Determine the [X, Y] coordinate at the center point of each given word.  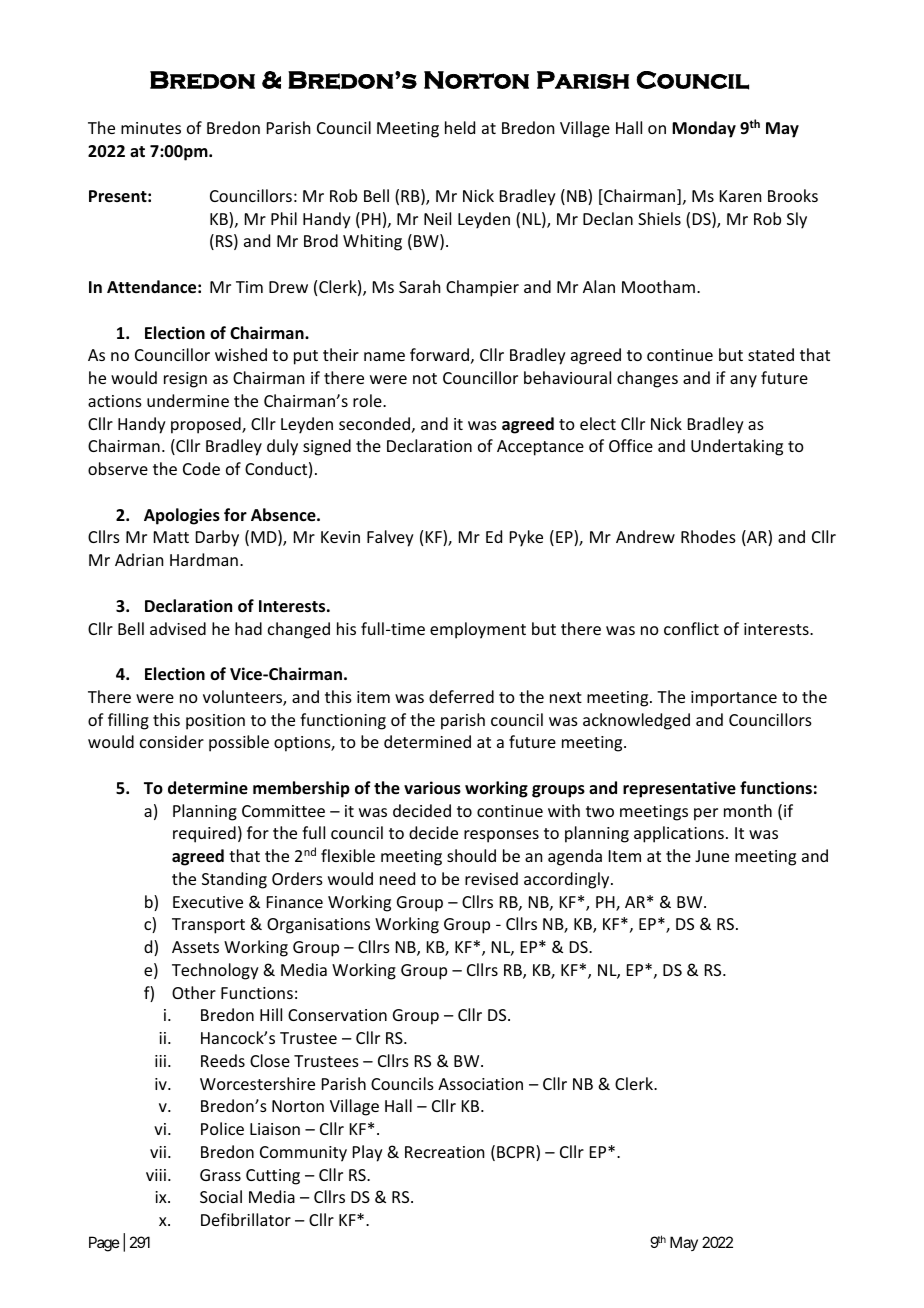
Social [221, 1196]
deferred [461, 696]
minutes [151, 128]
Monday [704, 129]
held [460, 127]
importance [734, 699]
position [215, 722]
